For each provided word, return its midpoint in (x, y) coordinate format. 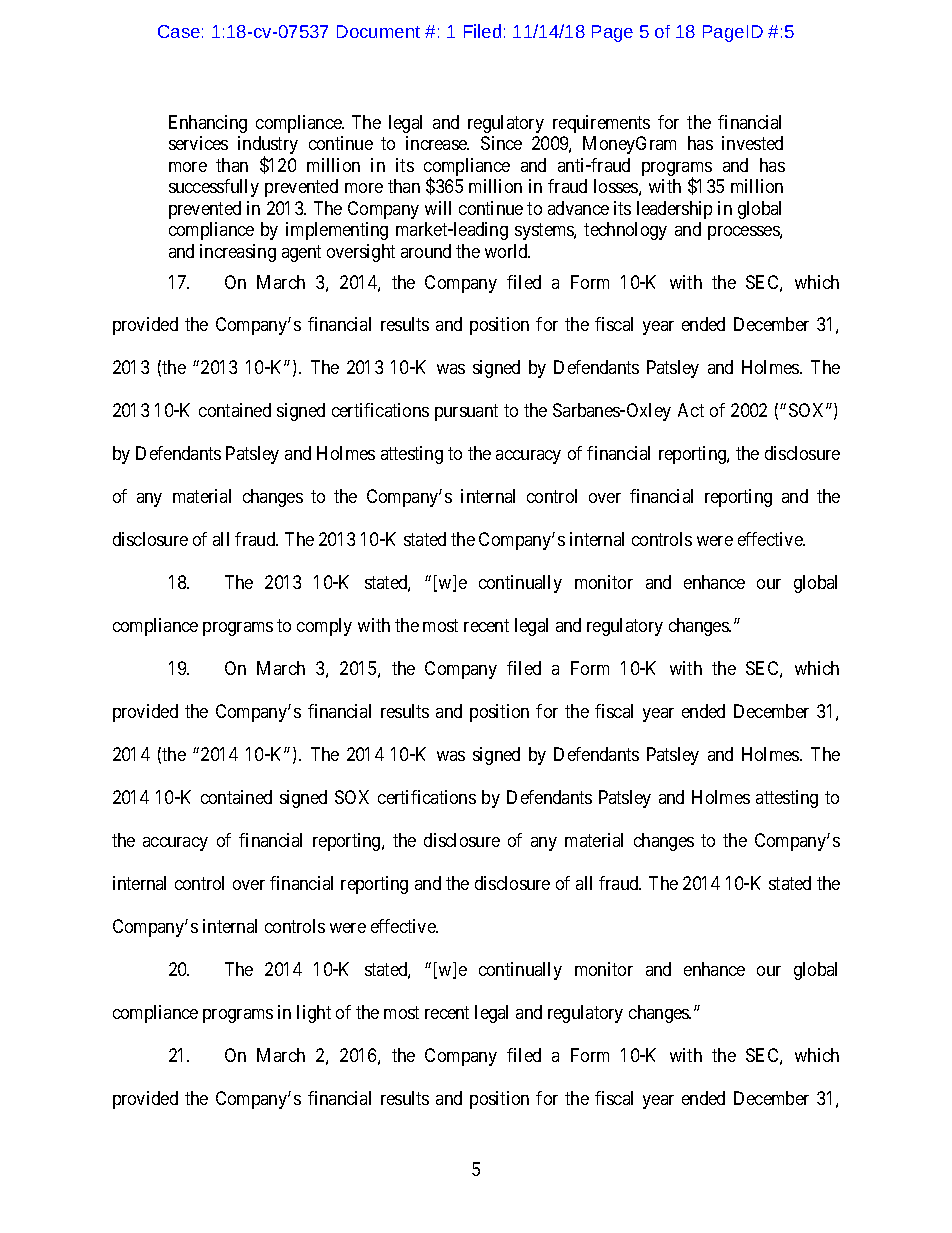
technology (625, 231)
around (426, 251)
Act (691, 410)
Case (179, 31)
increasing (238, 253)
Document (378, 31)
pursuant (466, 413)
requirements (601, 124)
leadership (674, 210)
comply (324, 627)
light (314, 1014)
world (507, 251)
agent (301, 253)
